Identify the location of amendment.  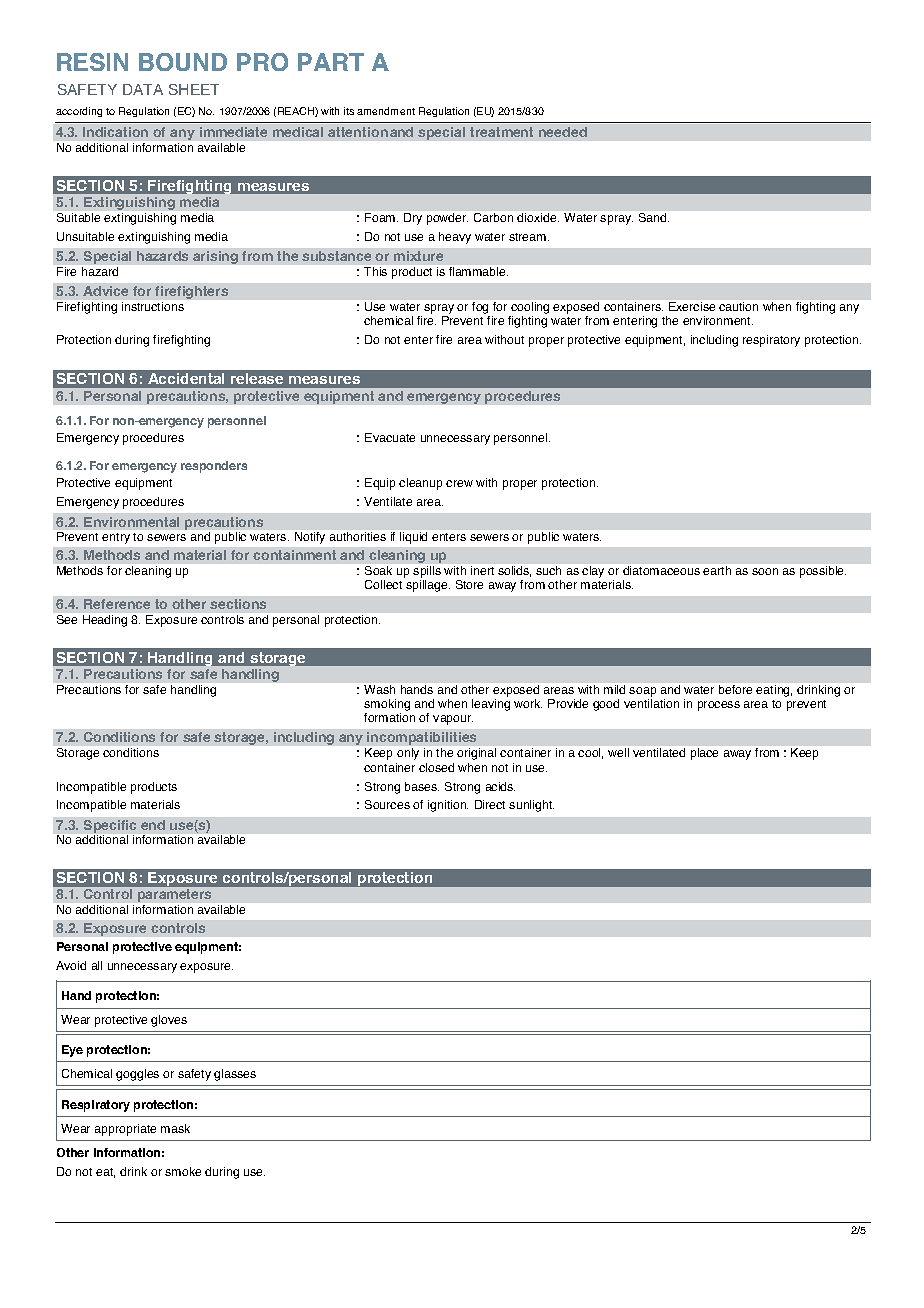
(386, 111).
